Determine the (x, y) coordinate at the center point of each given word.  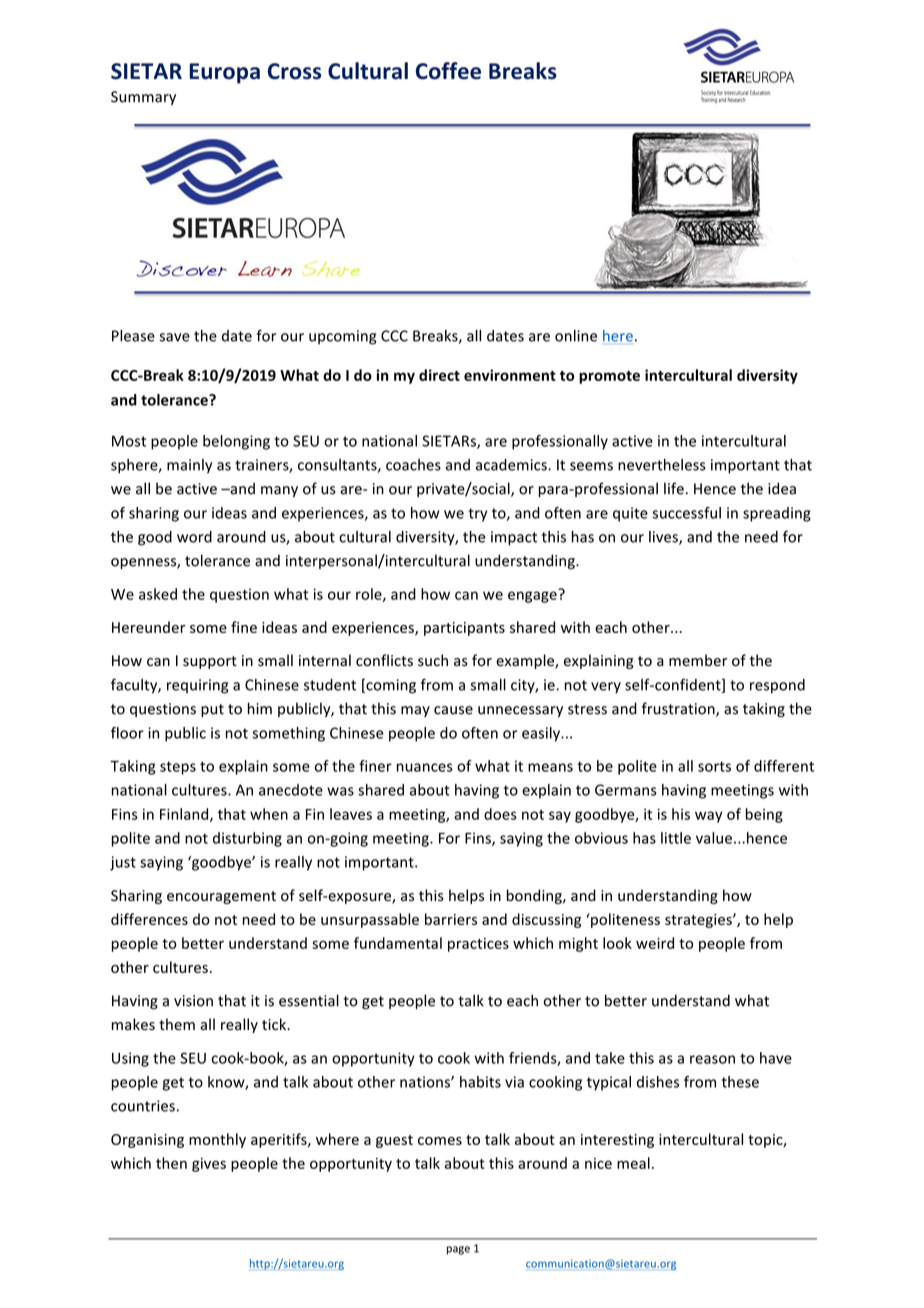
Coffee (448, 71)
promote (609, 377)
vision (193, 1001)
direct (439, 375)
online (576, 336)
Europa (224, 73)
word (194, 537)
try (477, 515)
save (175, 337)
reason (712, 1059)
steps (178, 768)
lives (664, 538)
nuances (425, 767)
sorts (714, 766)
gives (209, 1165)
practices (478, 945)
